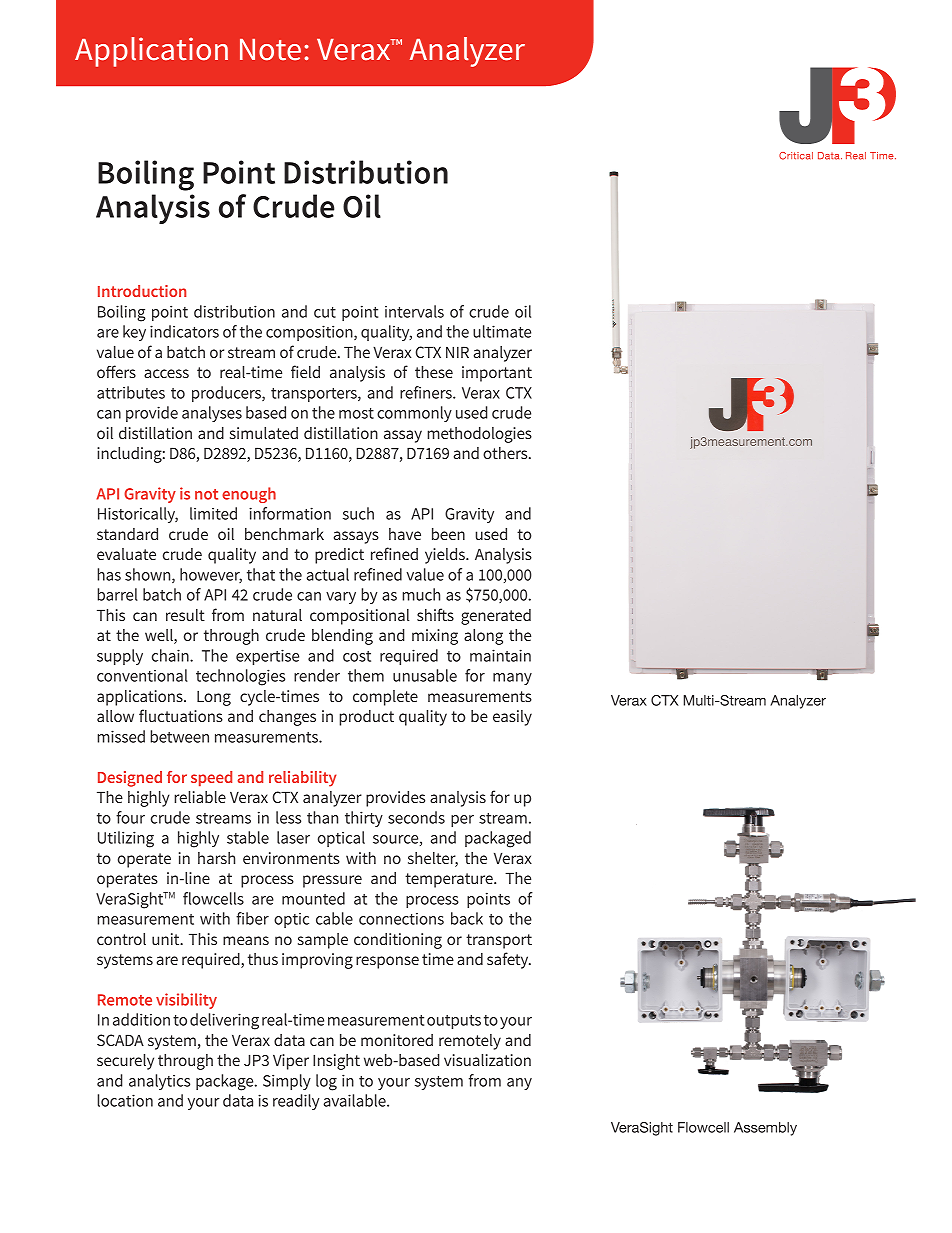 The image size is (952, 1233). Describe the element at coordinates (506, 453) in the page. I see `others` at that location.
